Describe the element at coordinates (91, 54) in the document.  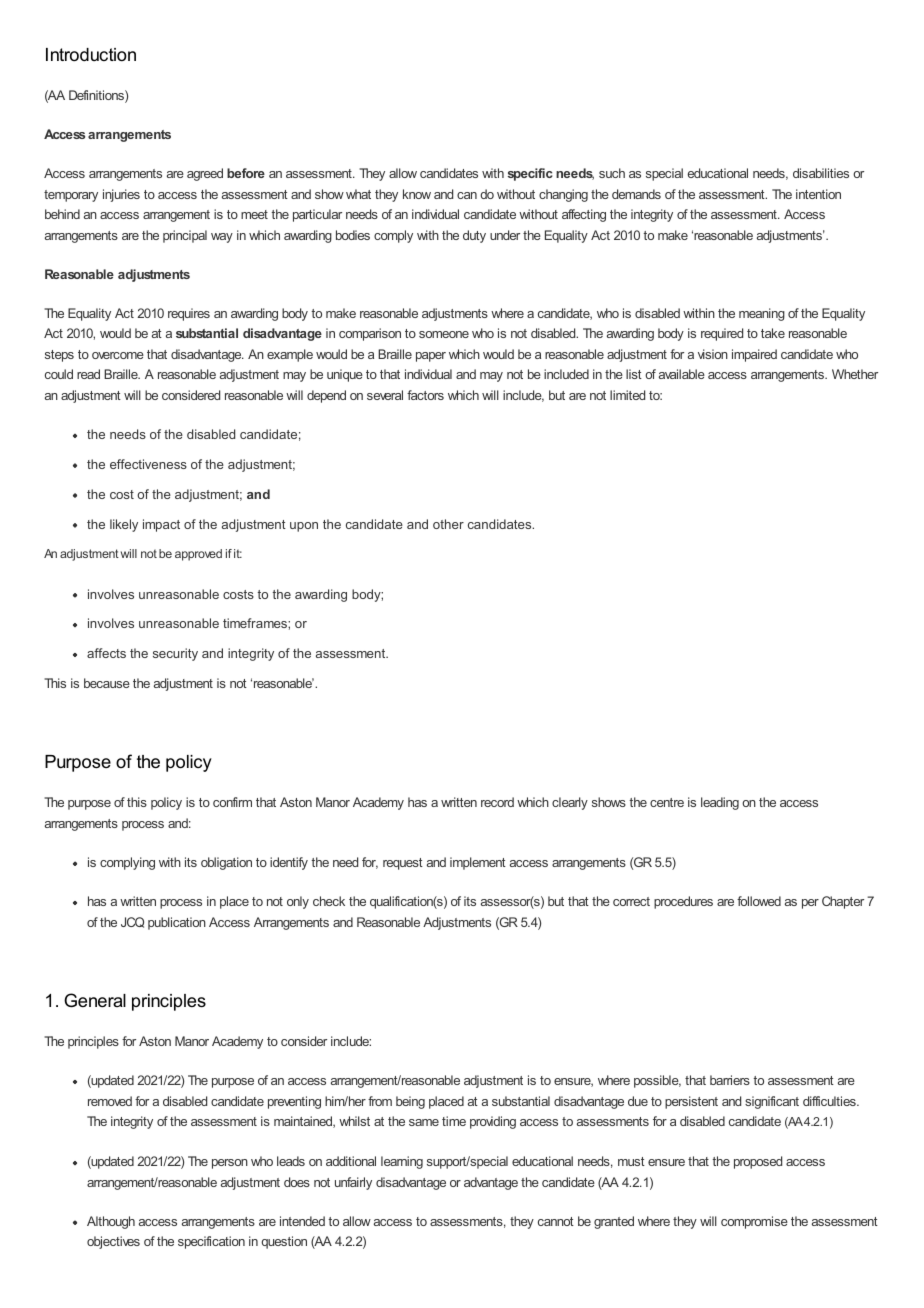
I see `Introduction` at that location.
